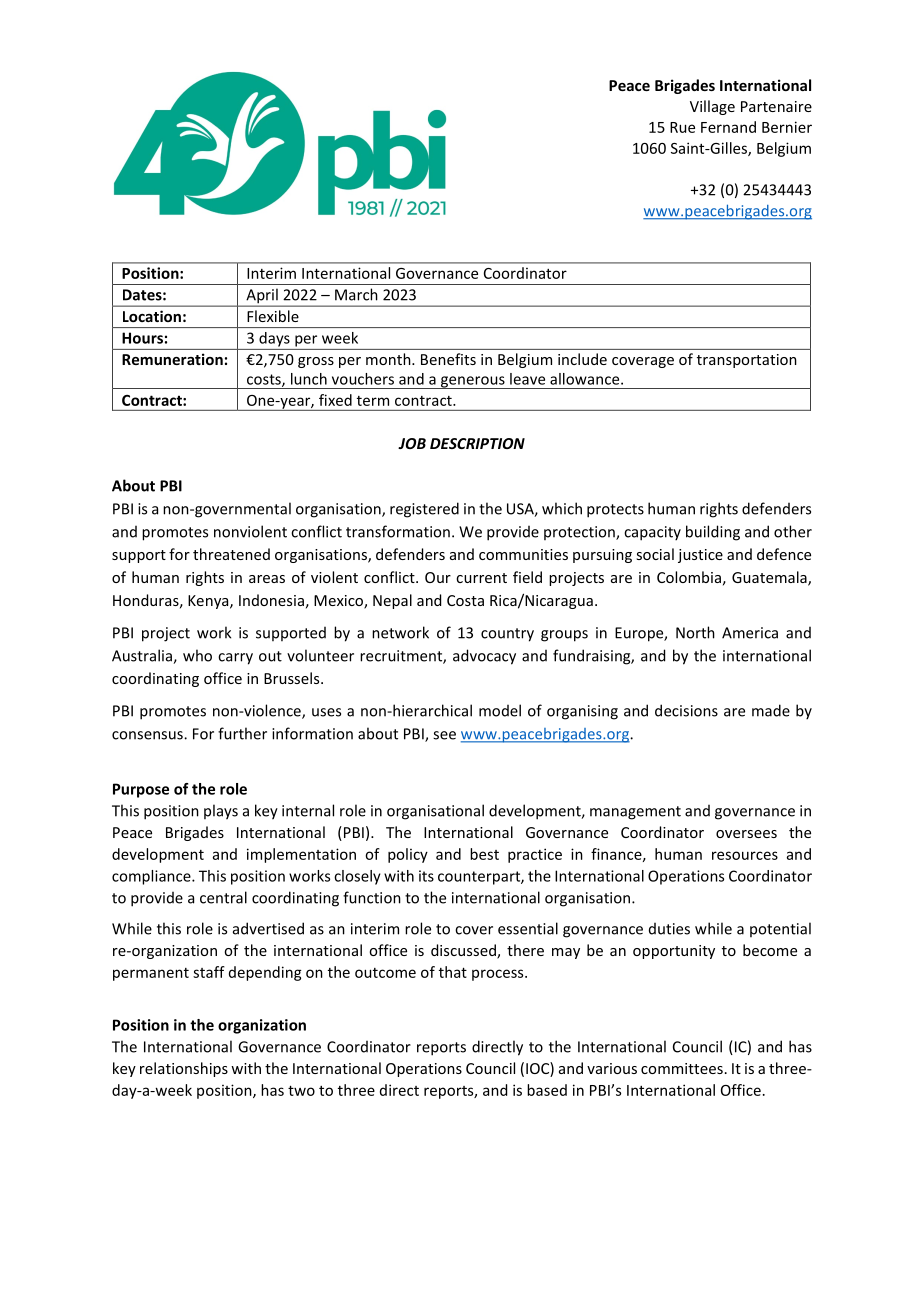  Describe the element at coordinates (184, 1069) in the document. I see `relationships` at that location.
